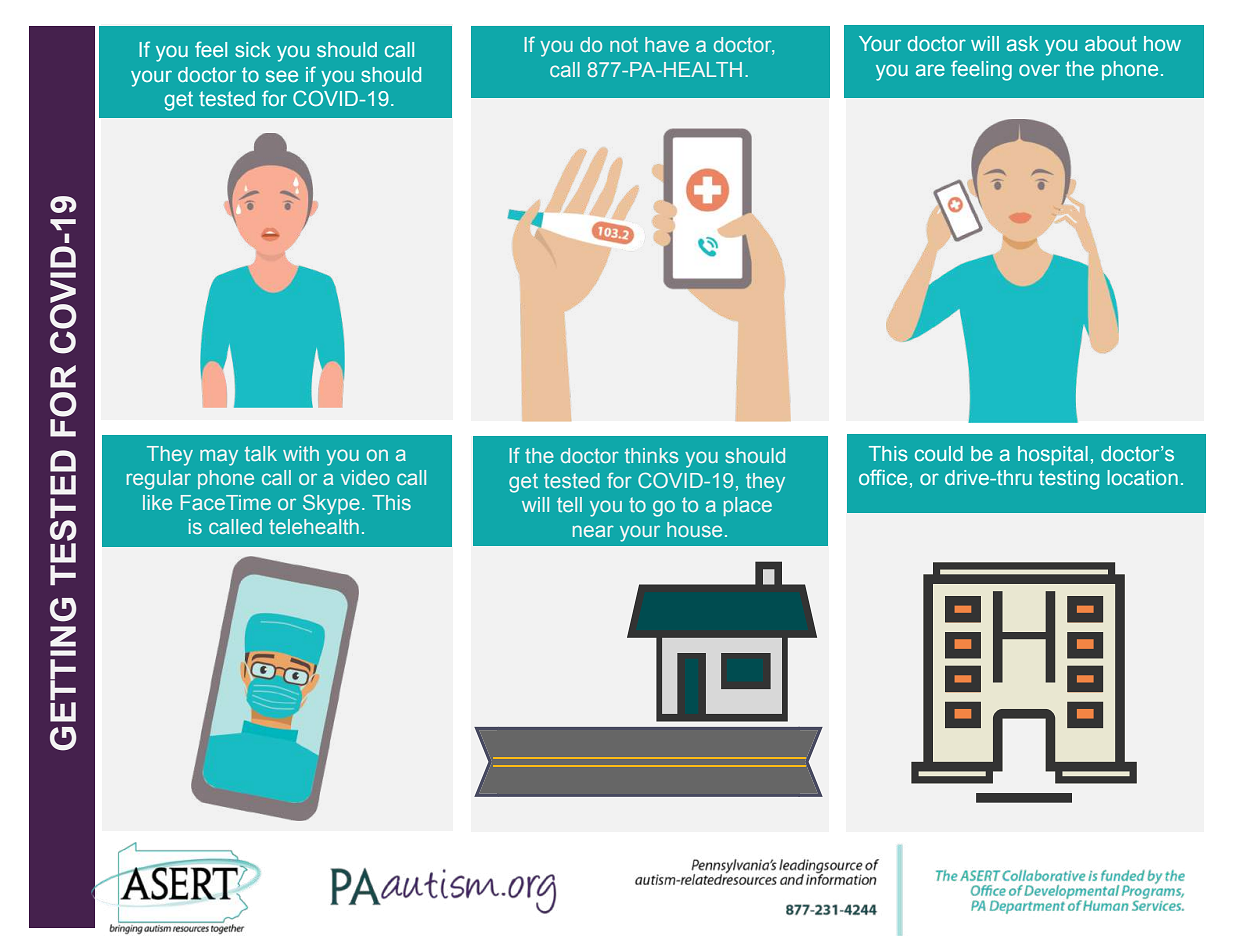 This screenshot has height=952, width=1233. Describe the element at coordinates (261, 453) in the screenshot. I see `talk` at that location.
